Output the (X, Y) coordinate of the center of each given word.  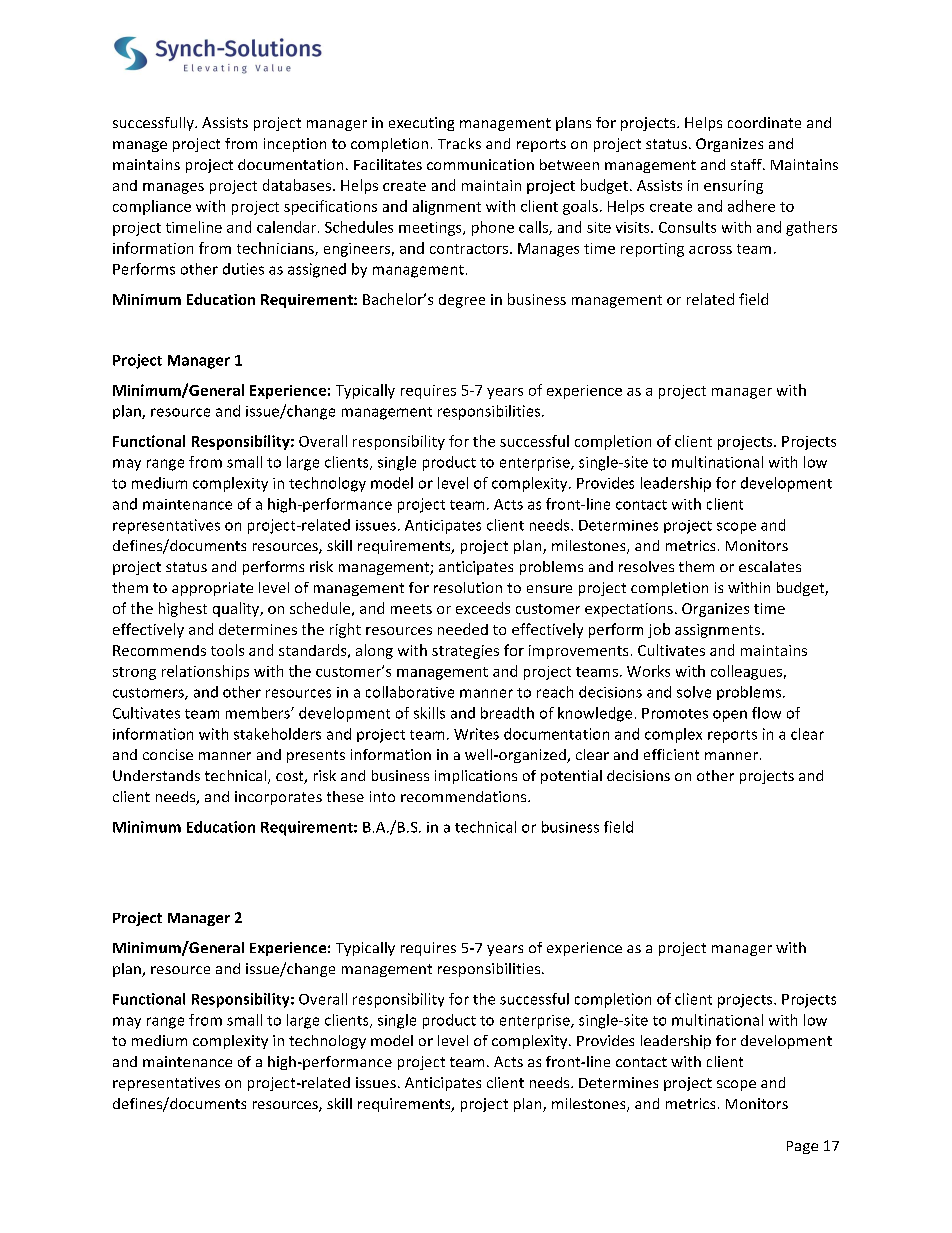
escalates (770, 566)
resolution (468, 587)
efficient (671, 754)
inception (295, 145)
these (345, 796)
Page (802, 1147)
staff (747, 164)
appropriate (212, 589)
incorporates (278, 798)
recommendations (465, 796)
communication (480, 164)
